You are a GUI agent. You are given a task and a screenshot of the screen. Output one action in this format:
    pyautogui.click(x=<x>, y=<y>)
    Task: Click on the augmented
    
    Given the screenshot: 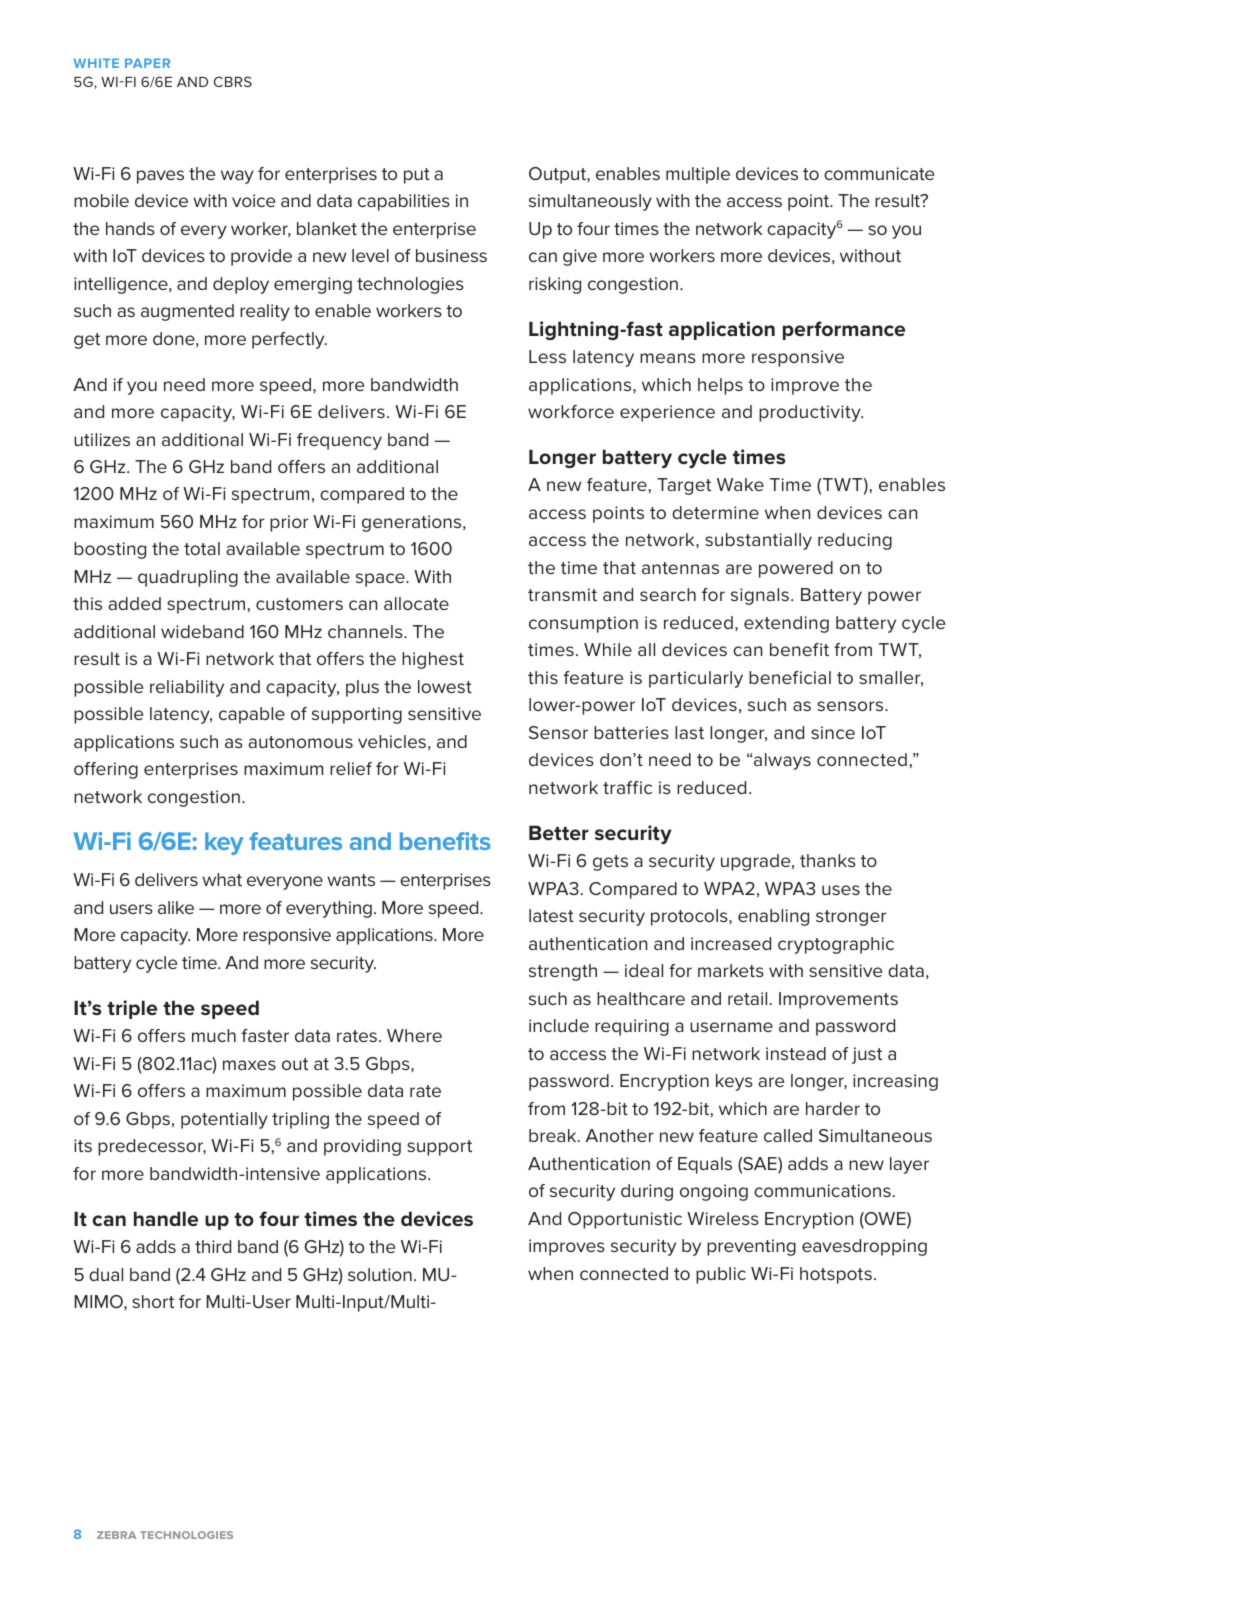 What is the action you would take?
    pyautogui.click(x=187, y=312)
